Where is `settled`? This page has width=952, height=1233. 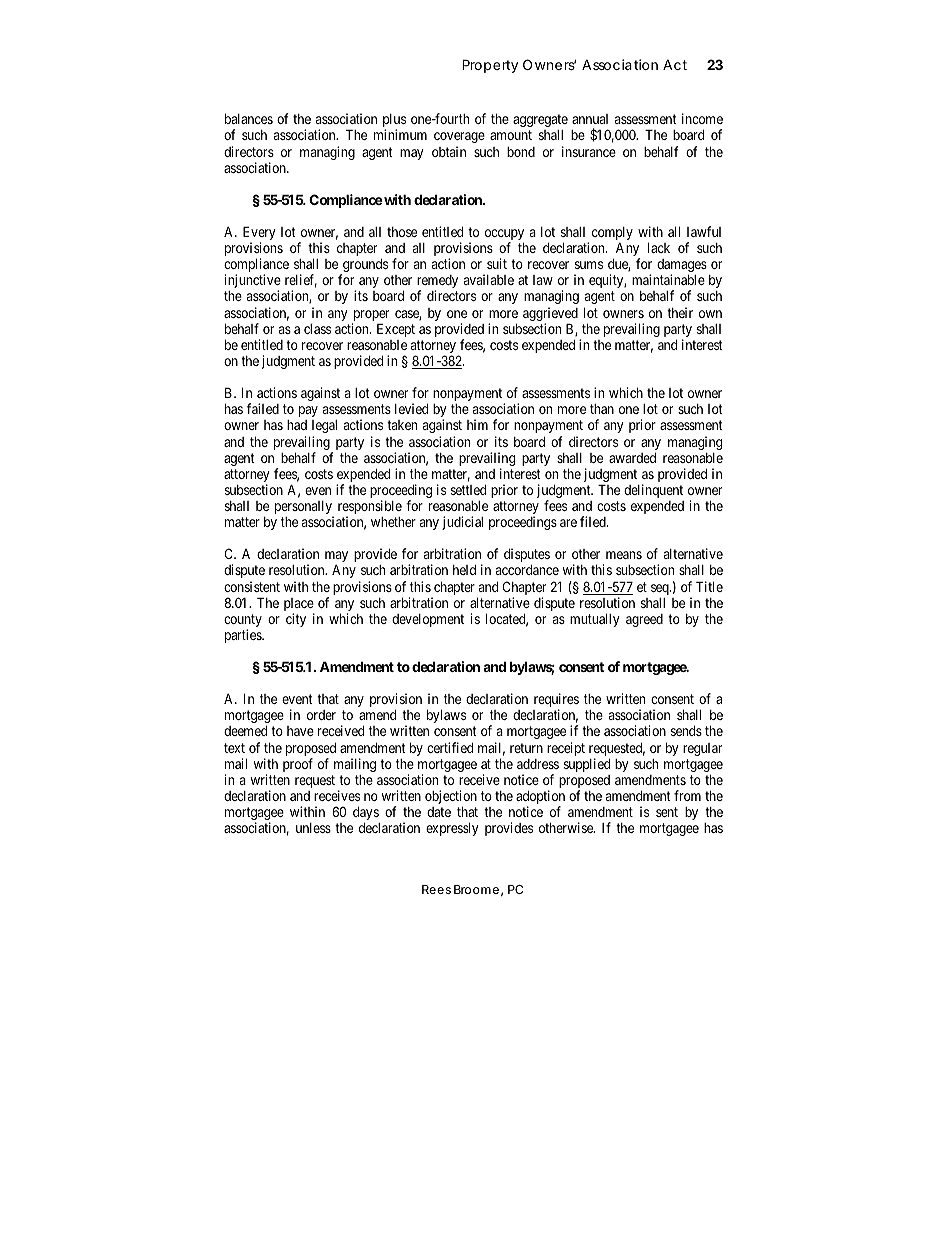 settled is located at coordinates (468, 490).
